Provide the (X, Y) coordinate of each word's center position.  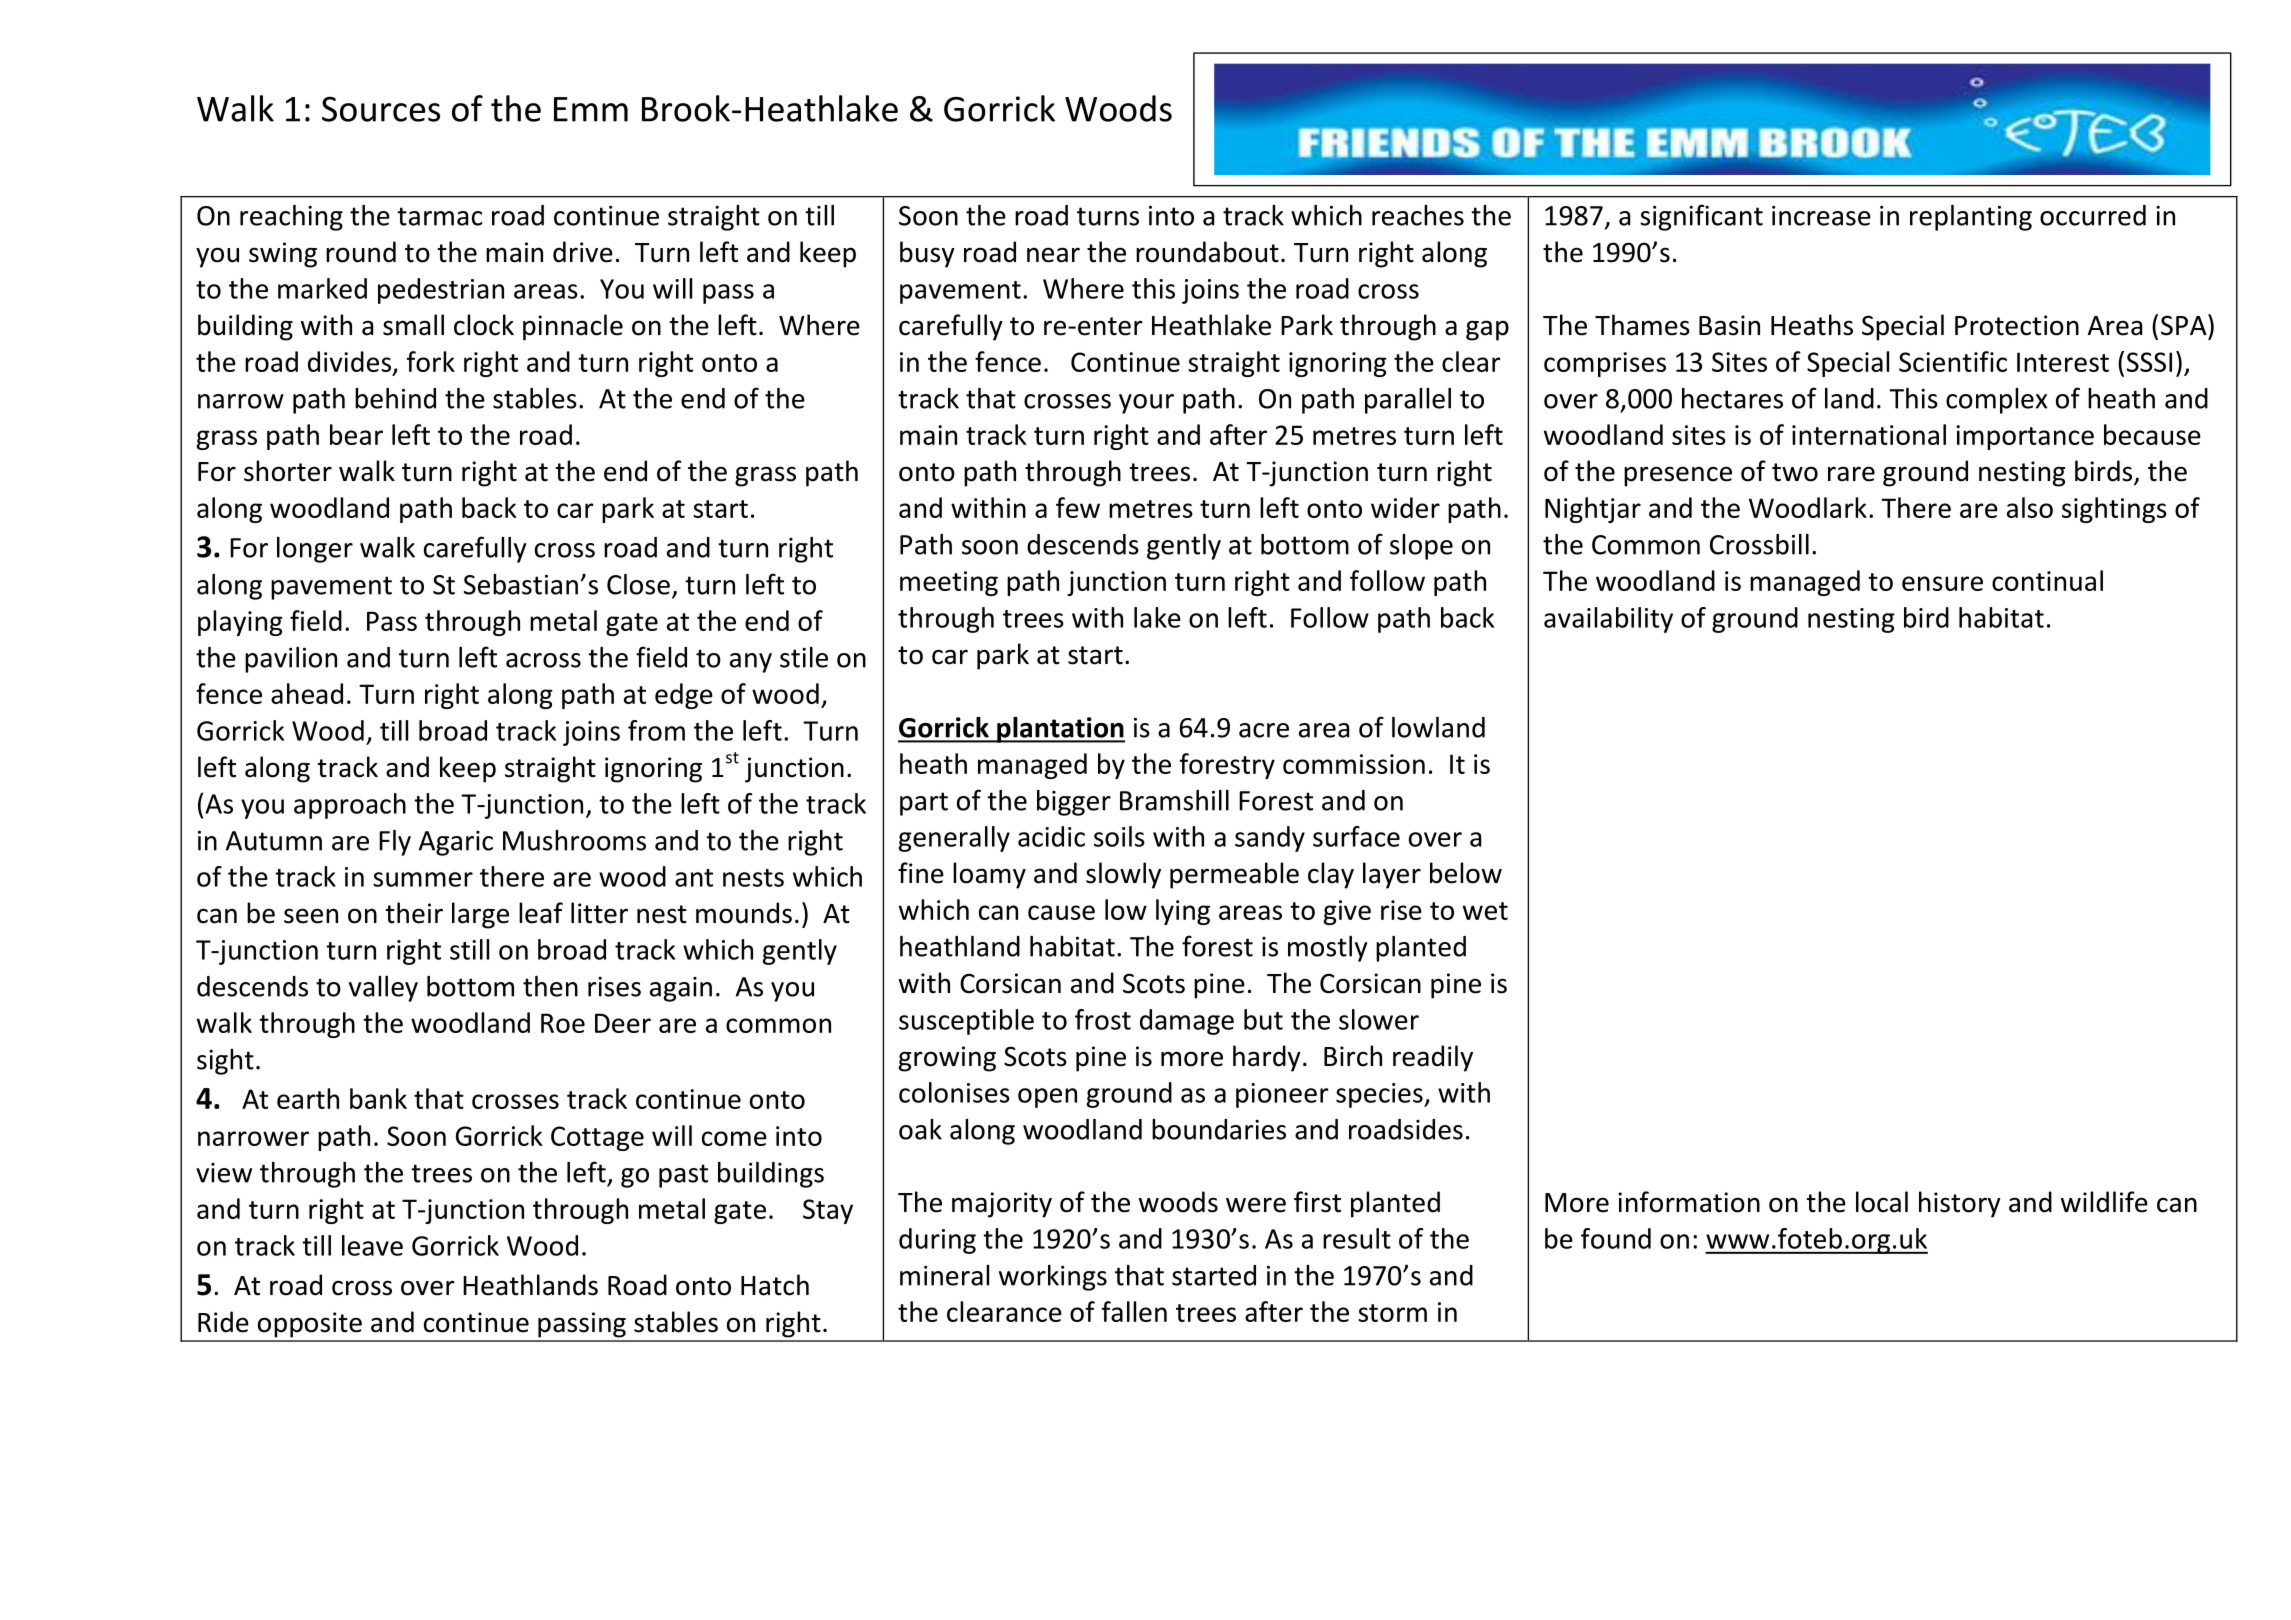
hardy (1267, 1058)
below (1466, 873)
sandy (1270, 839)
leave (372, 1245)
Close (638, 584)
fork (431, 361)
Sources (381, 109)
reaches (1418, 215)
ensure (1942, 583)
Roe (563, 1023)
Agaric (456, 843)
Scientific (1953, 361)
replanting (1971, 218)
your (1146, 404)
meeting (949, 583)
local (1882, 1202)
